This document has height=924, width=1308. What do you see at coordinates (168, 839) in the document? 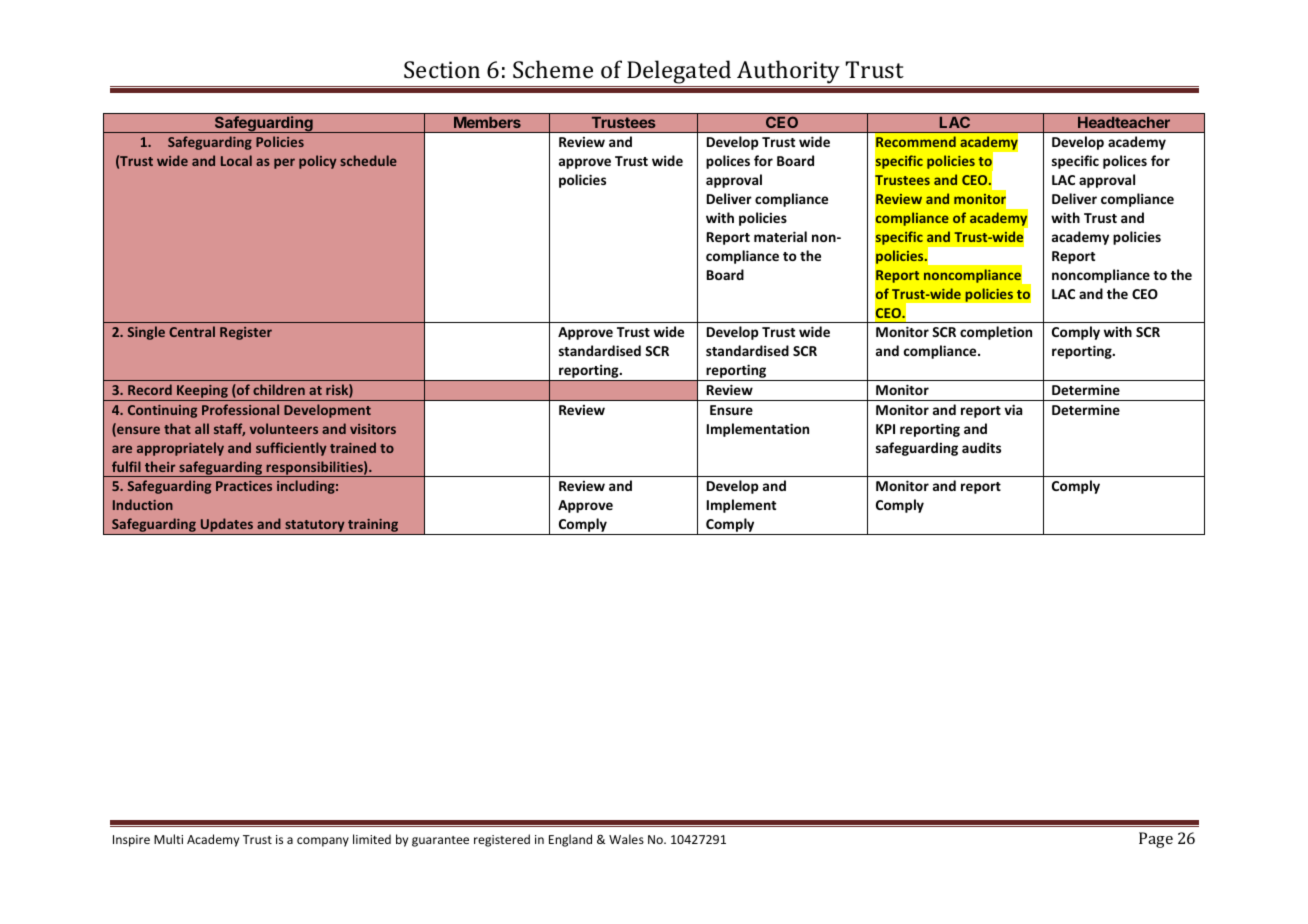
I see `Multi` at bounding box center [168, 839].
